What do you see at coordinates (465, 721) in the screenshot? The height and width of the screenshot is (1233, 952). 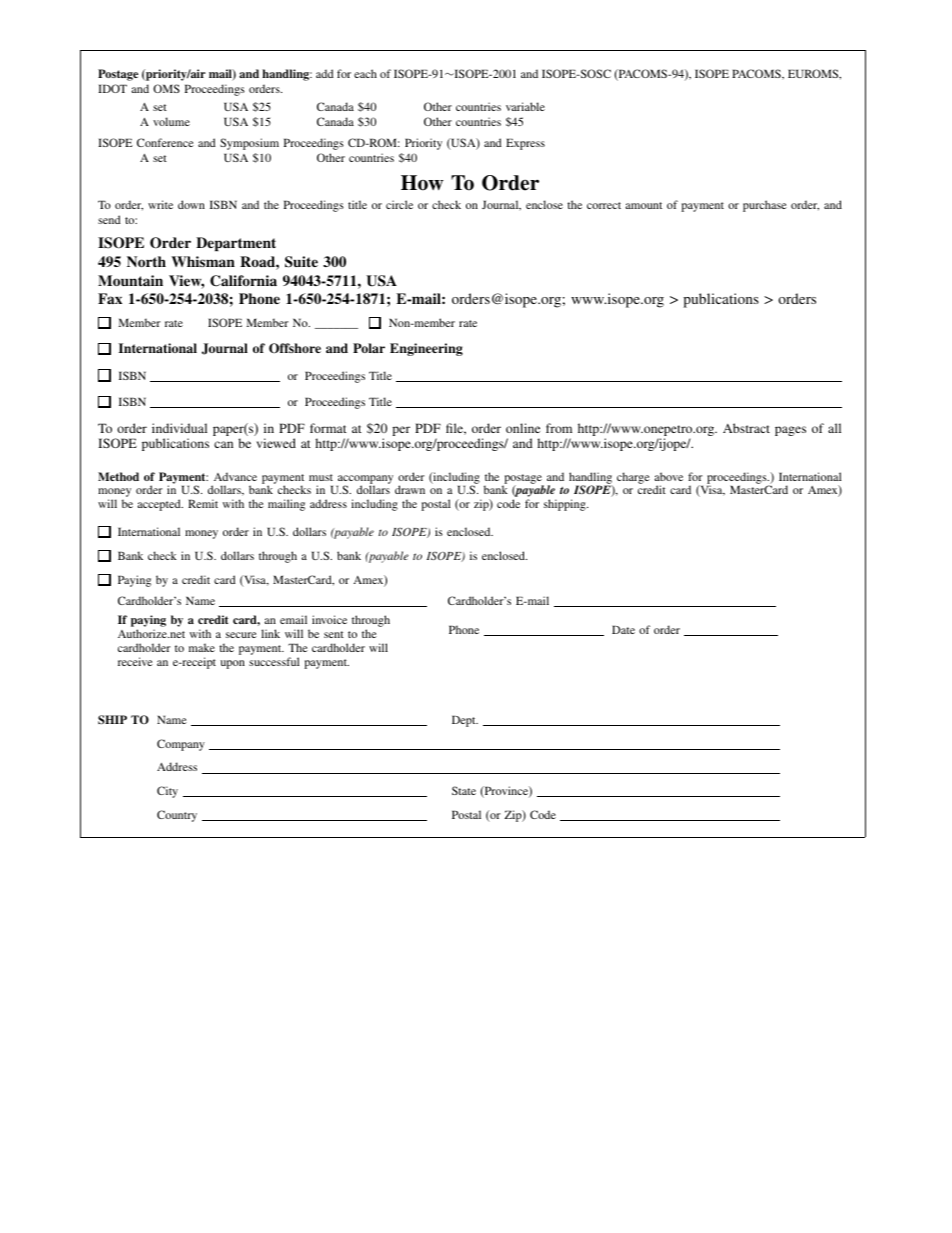 I see `Dept` at bounding box center [465, 721].
